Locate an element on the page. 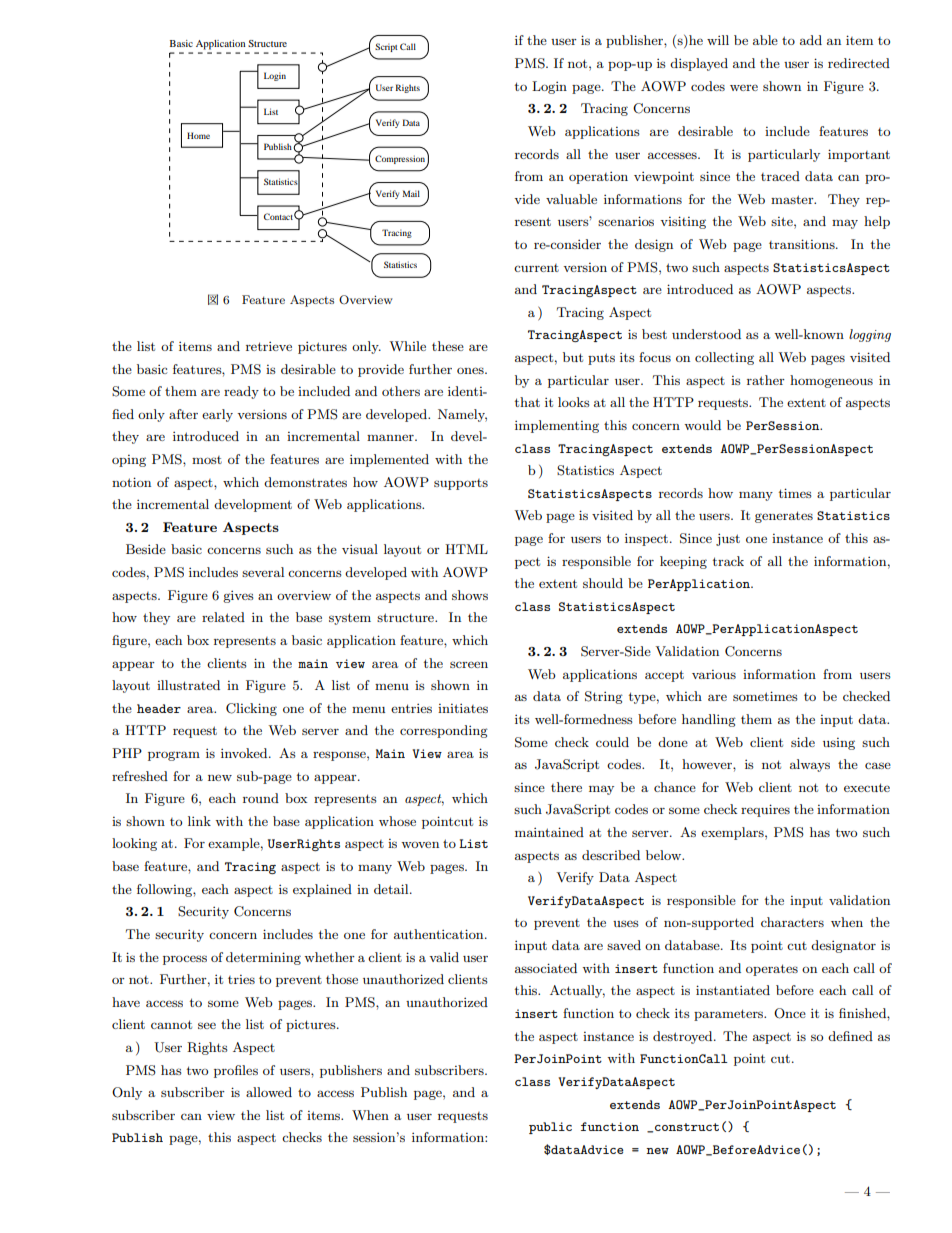  track is located at coordinates (728, 561).
